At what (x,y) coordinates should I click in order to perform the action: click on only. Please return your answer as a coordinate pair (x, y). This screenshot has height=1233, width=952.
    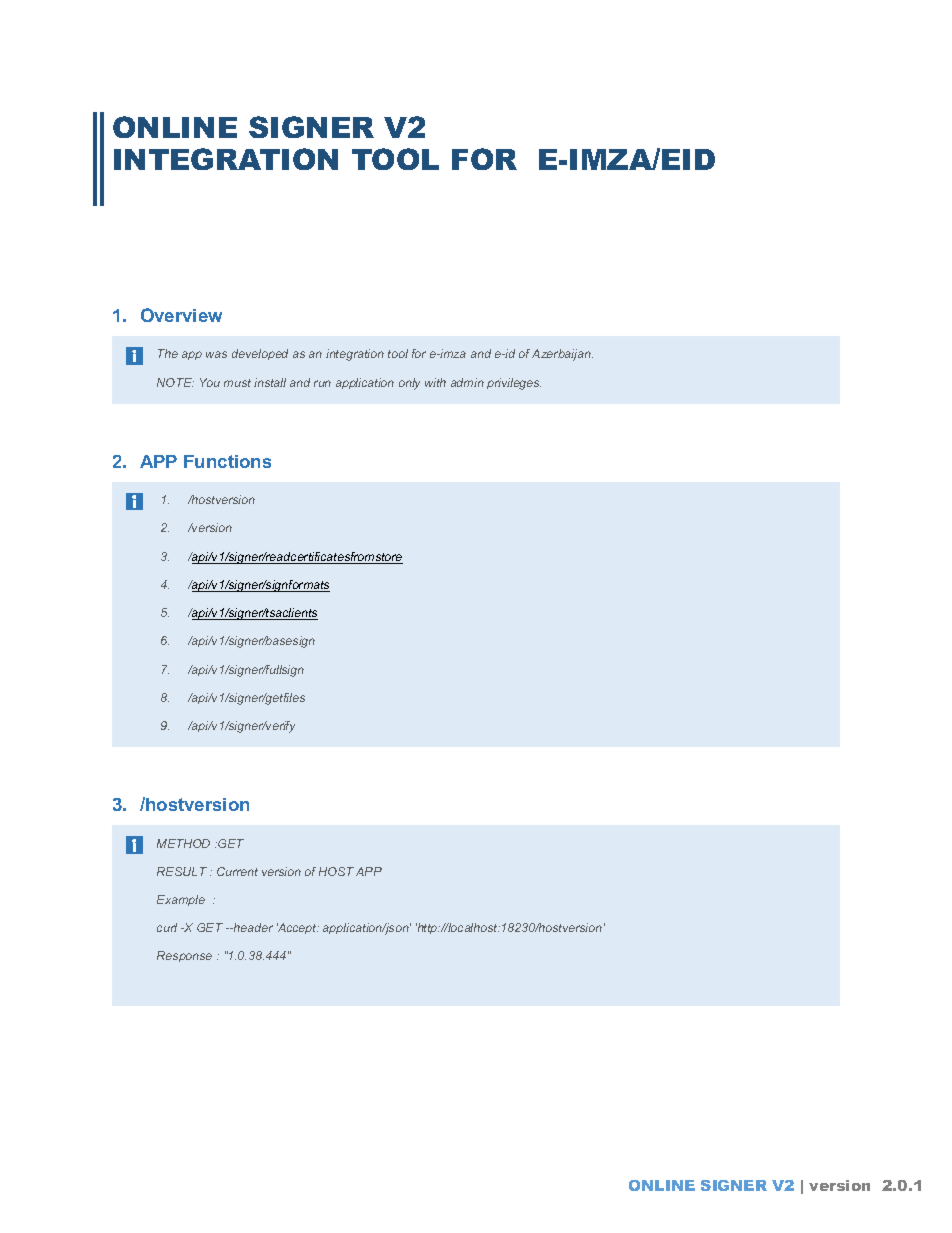
    Looking at the image, I should click on (409, 384).
